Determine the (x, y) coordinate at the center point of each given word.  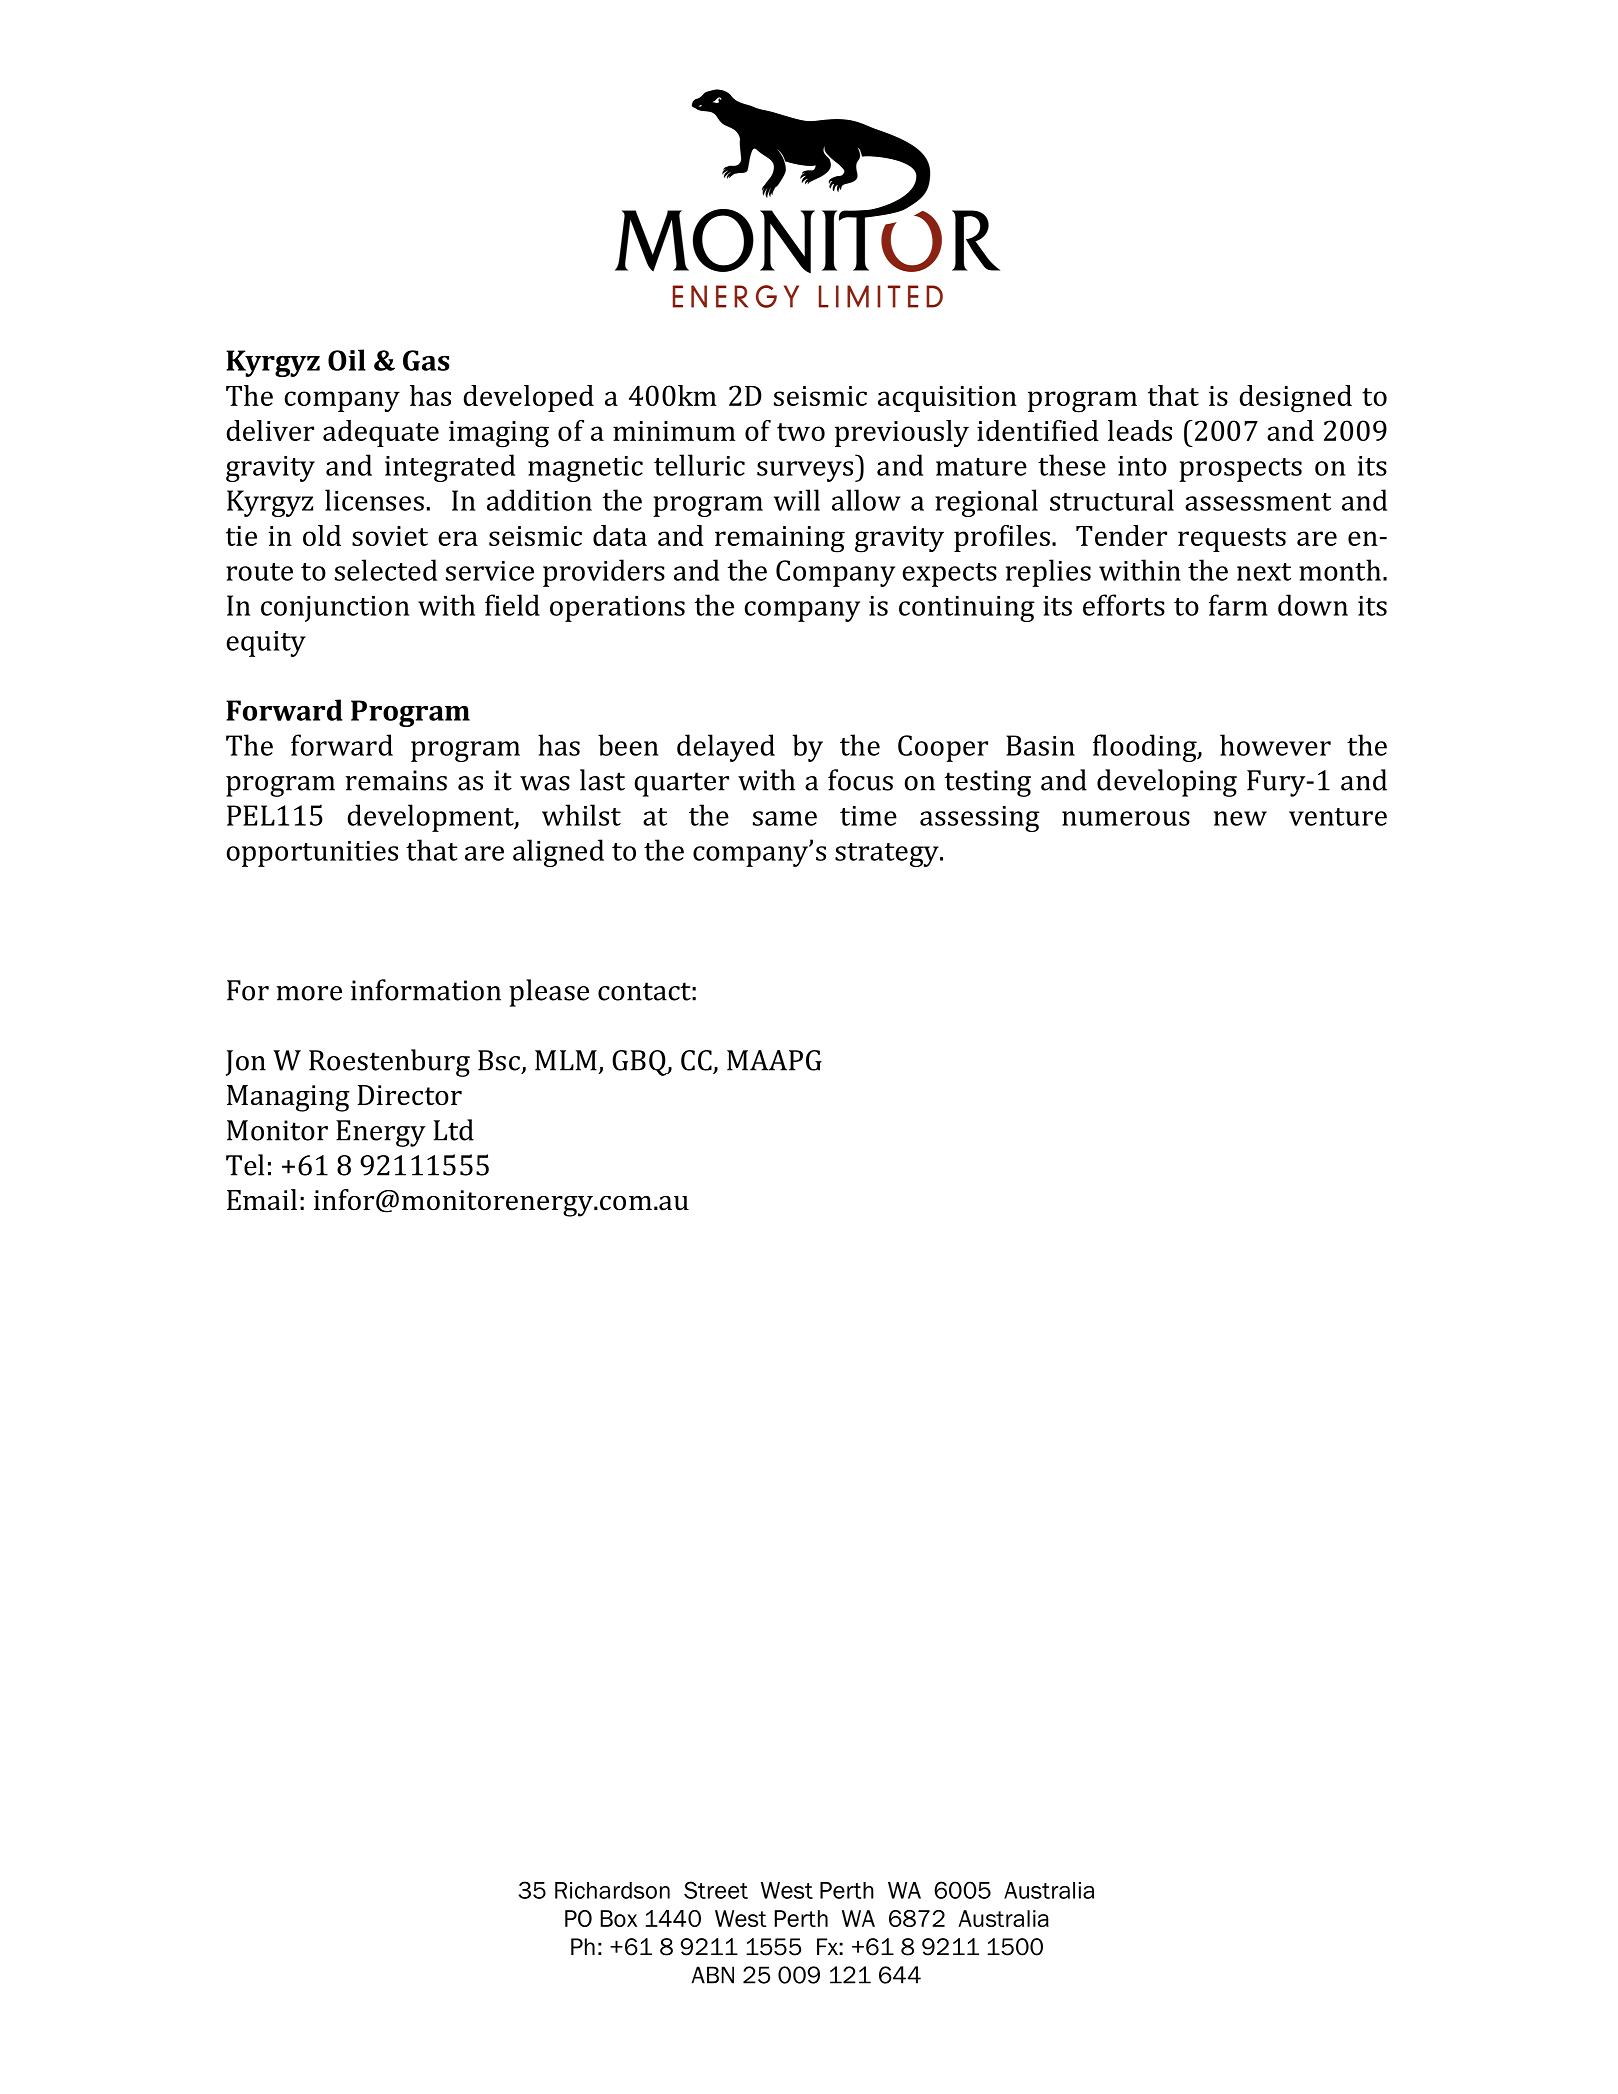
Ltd (454, 1130)
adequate (381, 433)
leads (1140, 430)
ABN (713, 1975)
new (1240, 818)
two (801, 432)
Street (716, 1890)
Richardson (612, 1890)
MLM (566, 1060)
